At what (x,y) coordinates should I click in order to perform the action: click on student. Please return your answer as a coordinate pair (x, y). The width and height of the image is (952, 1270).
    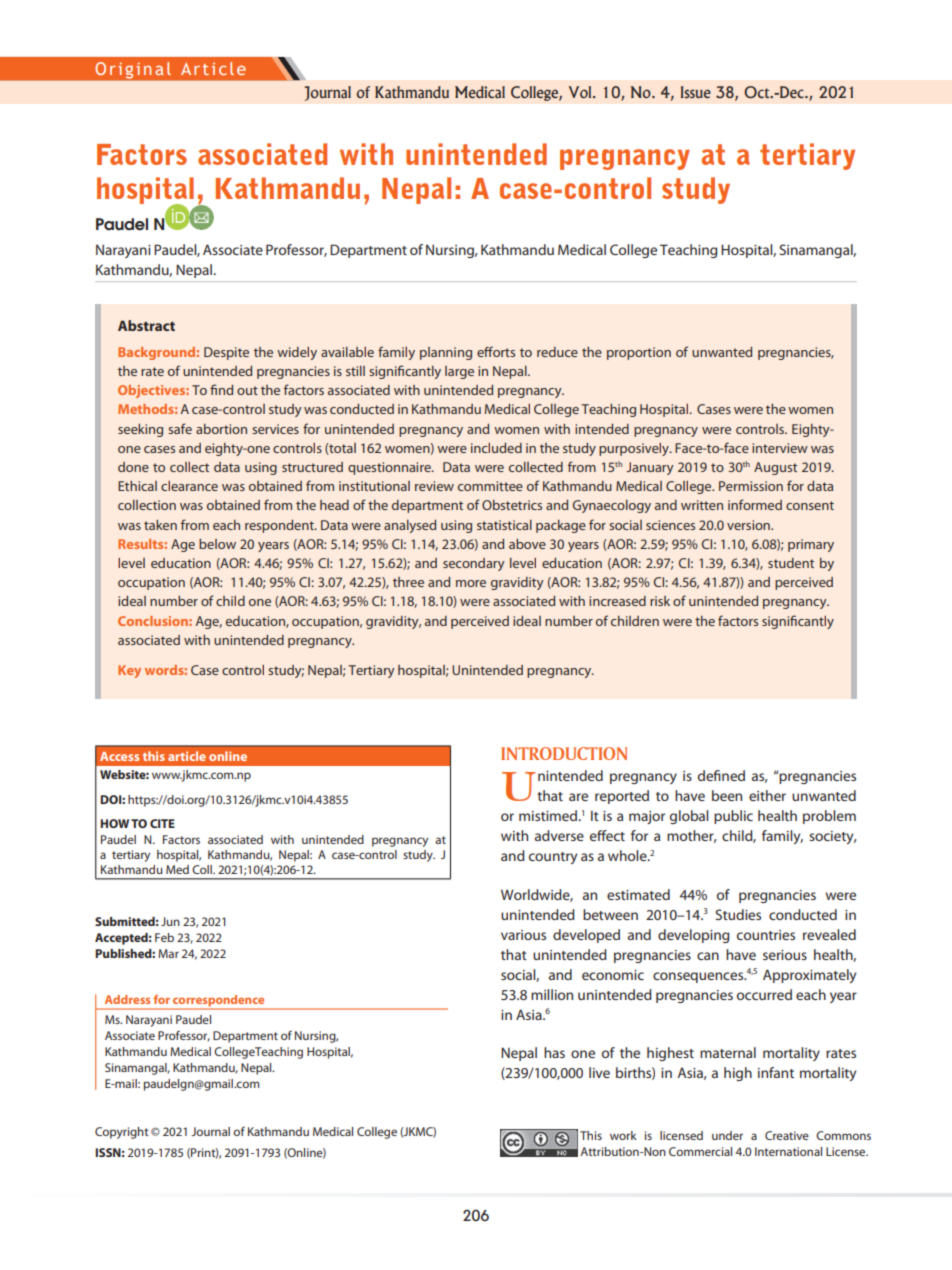
    Looking at the image, I should click on (791, 563).
